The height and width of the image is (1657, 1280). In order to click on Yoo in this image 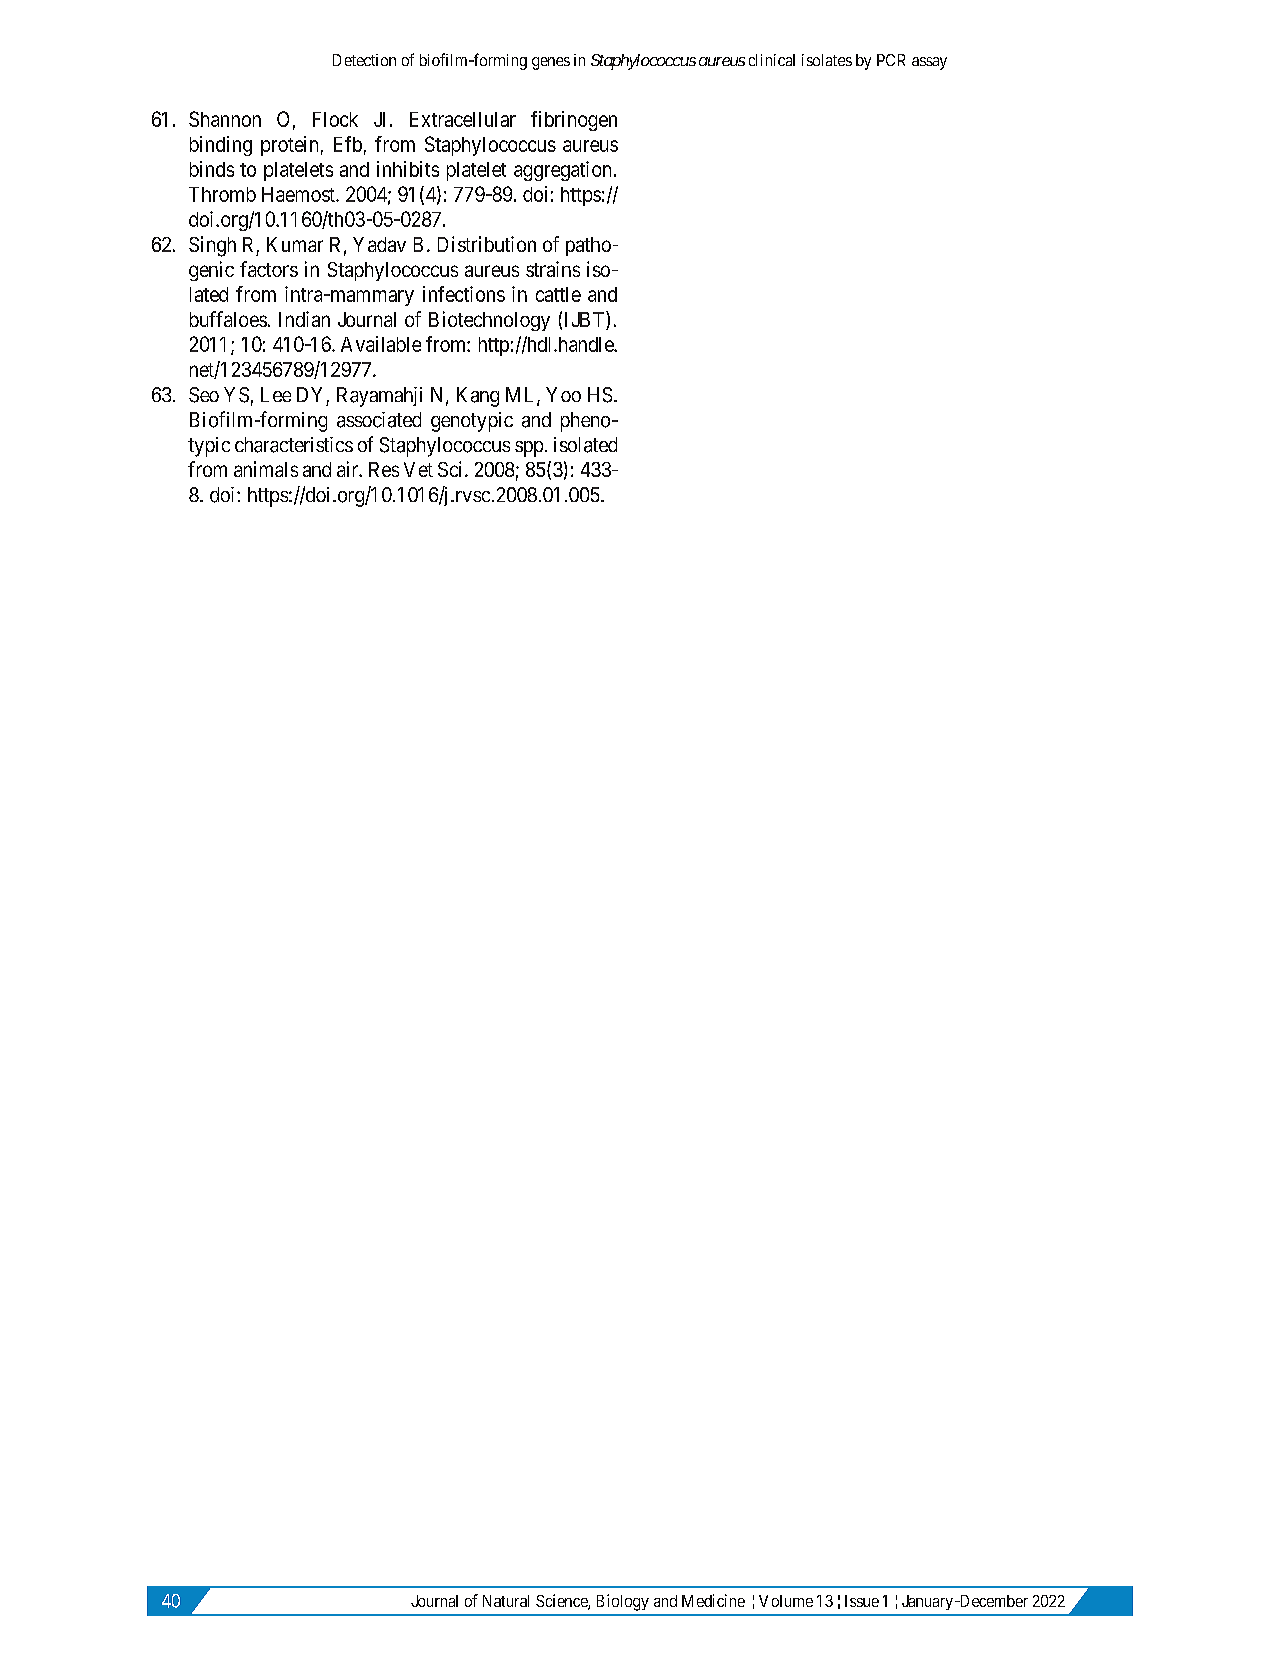, I will do `click(563, 394)`.
